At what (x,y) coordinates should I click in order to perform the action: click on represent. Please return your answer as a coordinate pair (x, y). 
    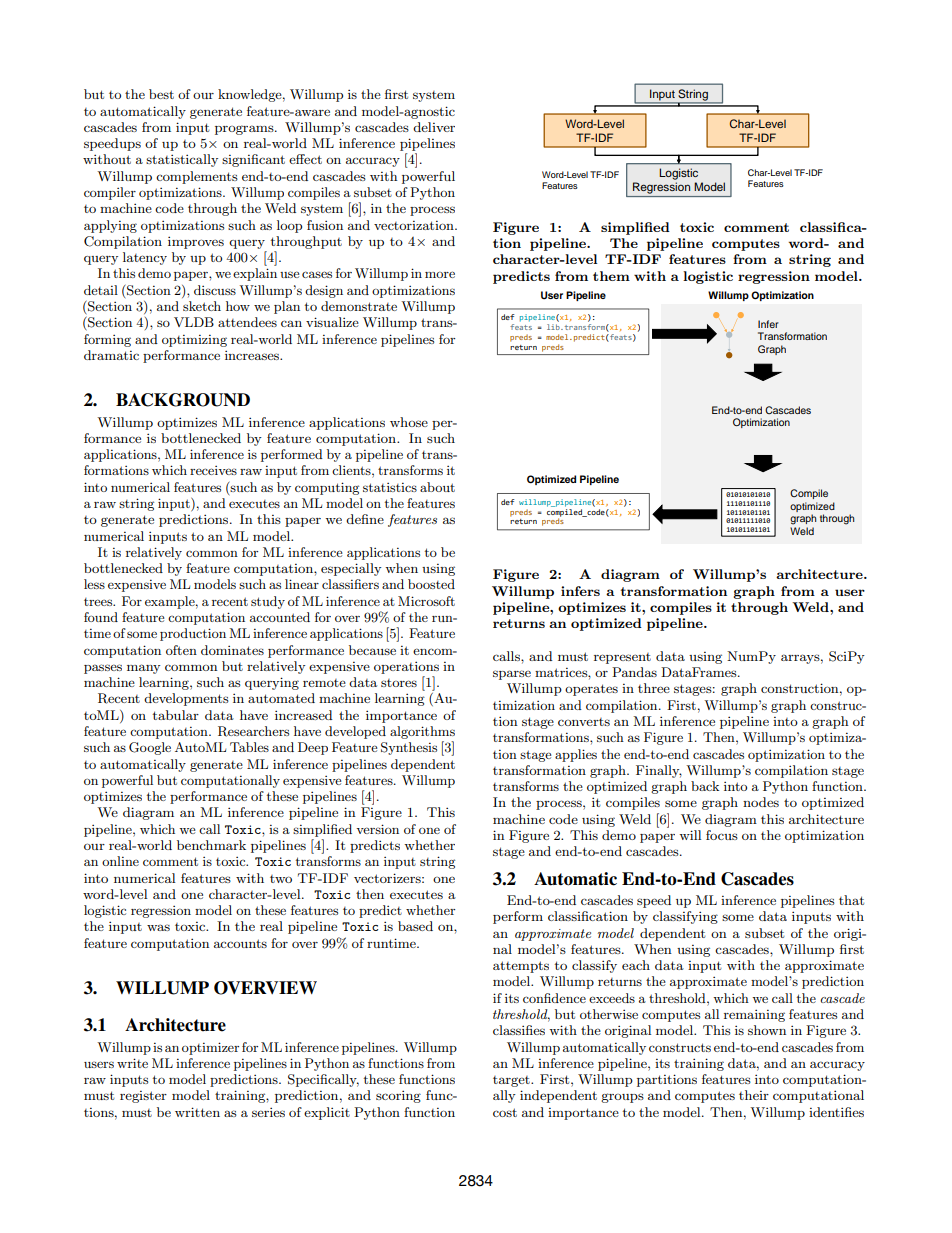
    Looking at the image, I should click on (622, 658).
